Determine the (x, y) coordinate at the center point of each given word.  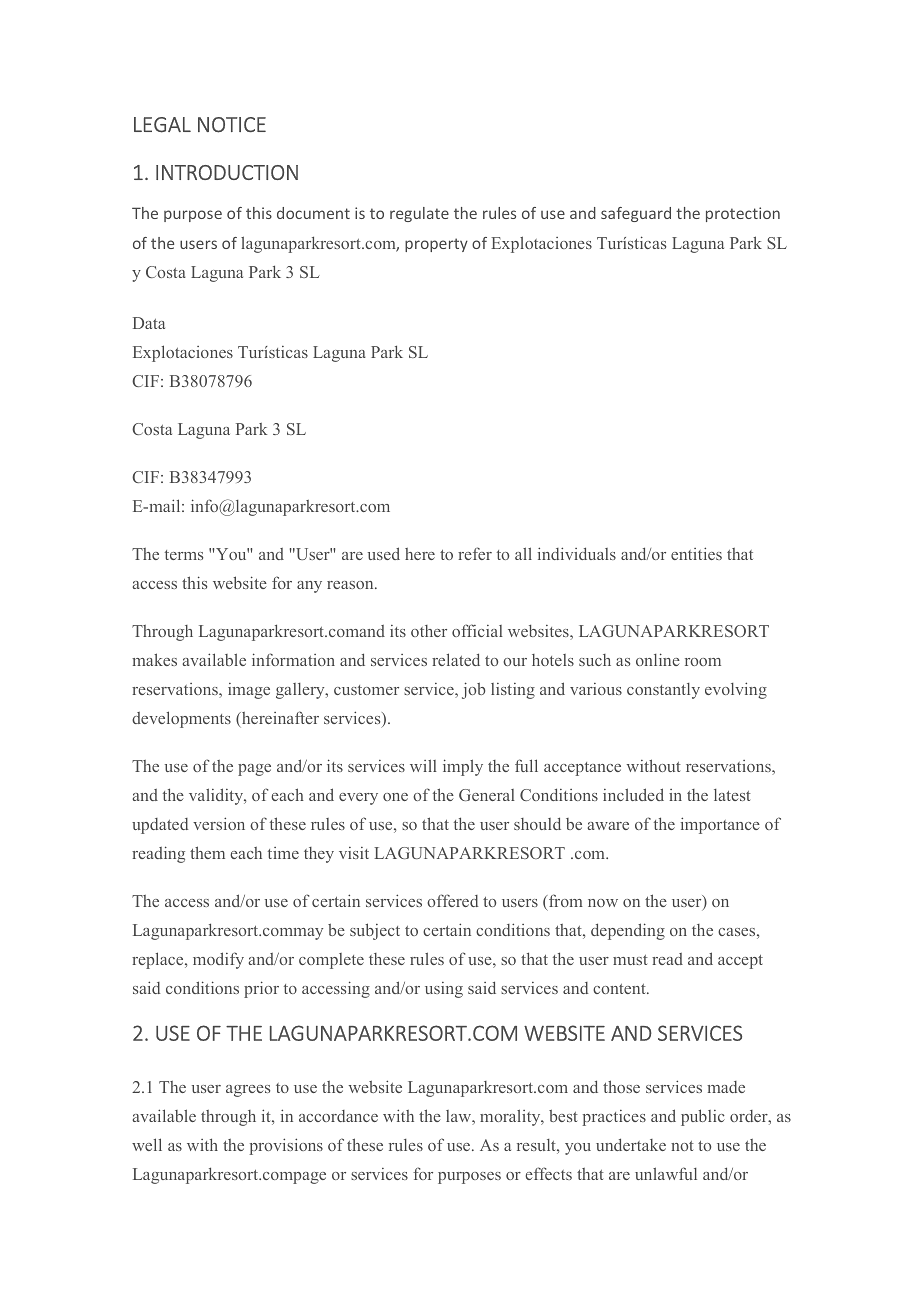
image (249, 691)
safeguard (636, 214)
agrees (248, 1091)
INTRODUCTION (227, 172)
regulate (419, 214)
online (658, 659)
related (456, 659)
